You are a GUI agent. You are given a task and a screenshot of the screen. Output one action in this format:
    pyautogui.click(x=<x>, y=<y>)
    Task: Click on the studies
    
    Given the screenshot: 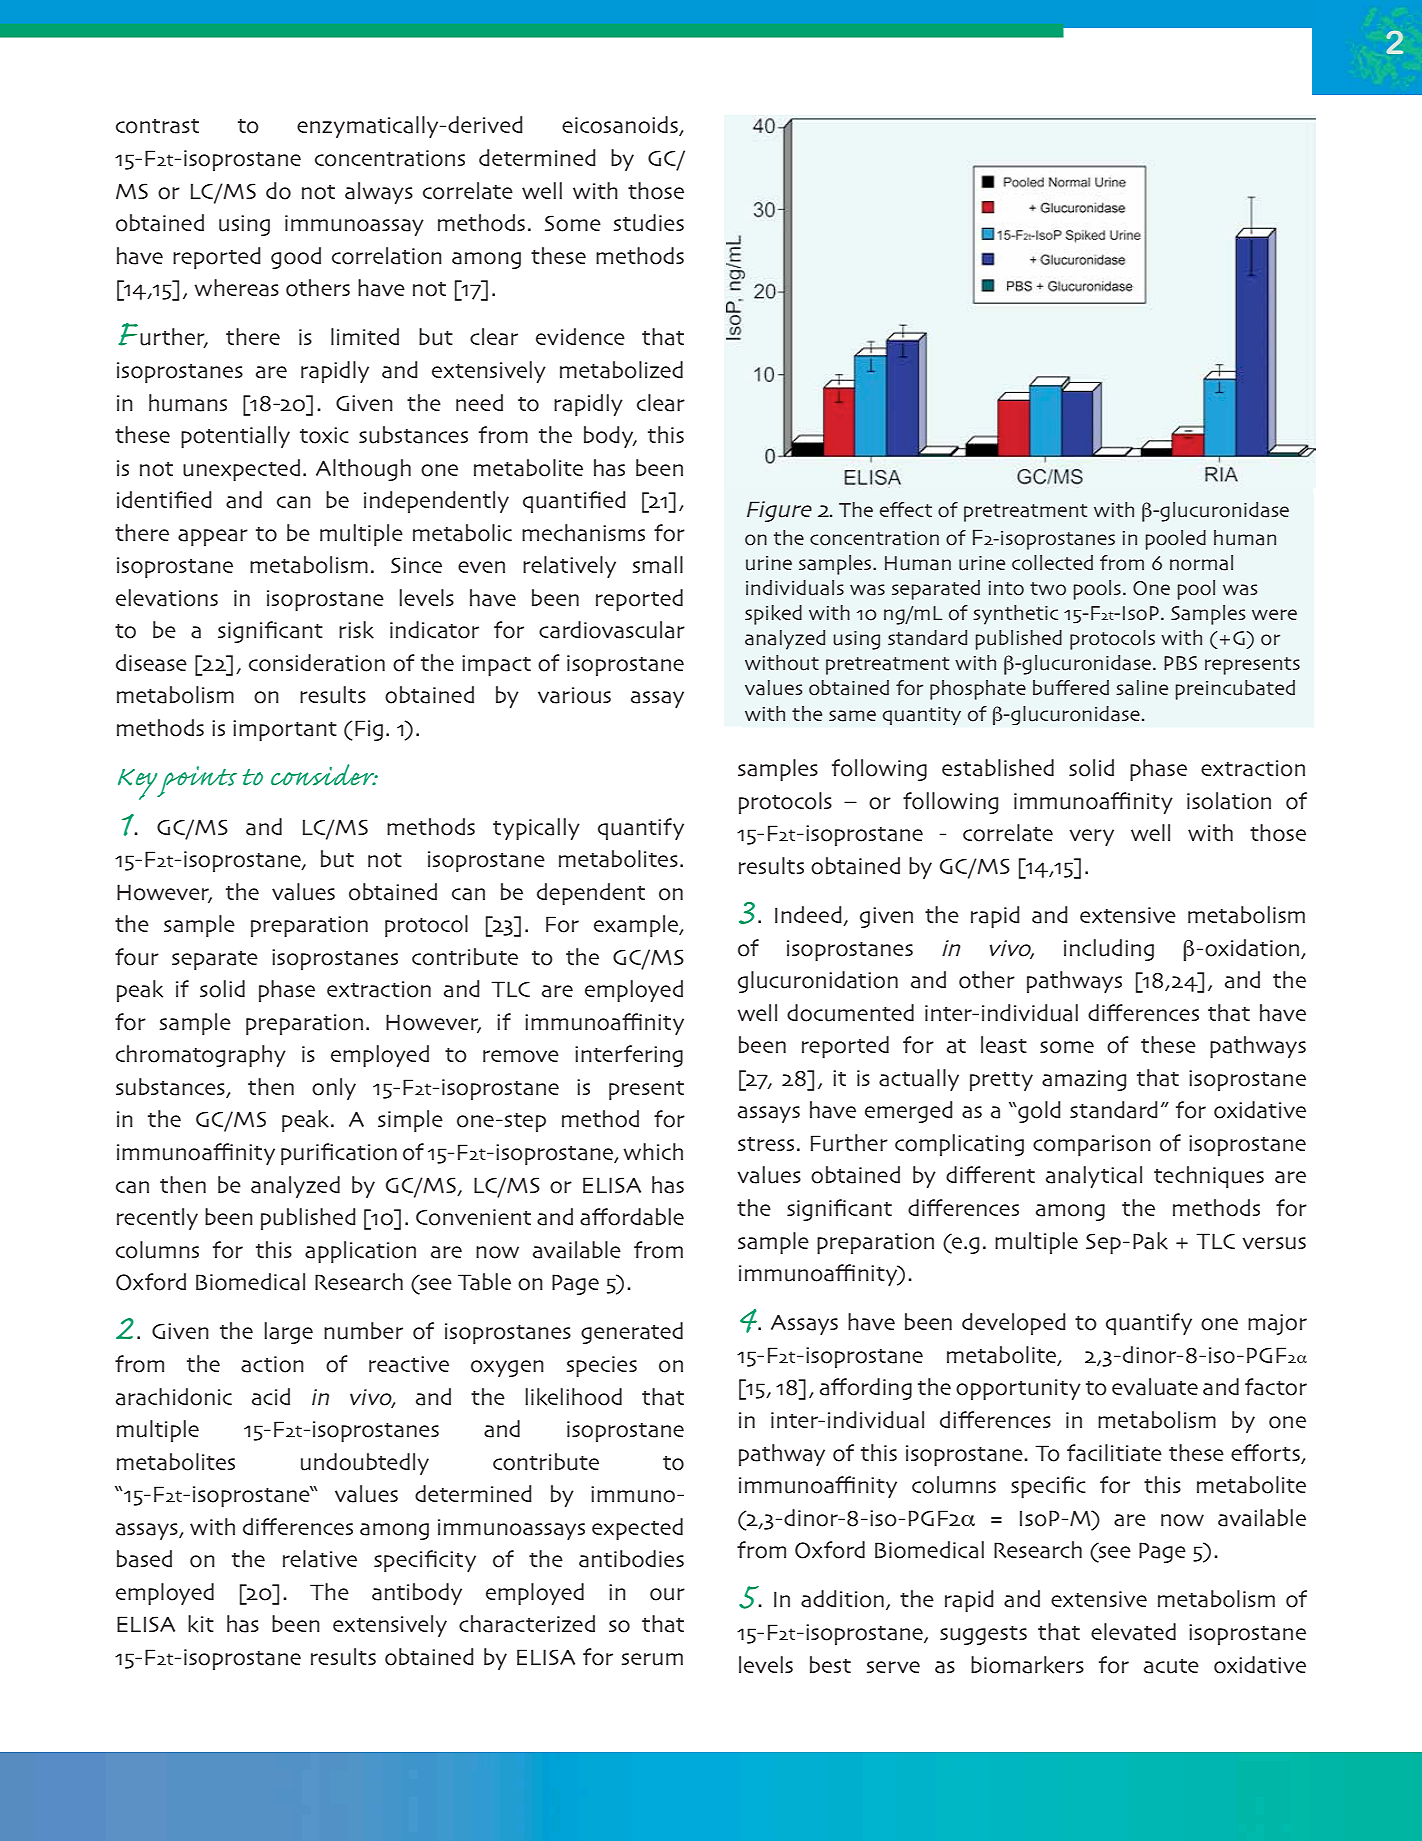 What is the action you would take?
    pyautogui.click(x=649, y=223)
